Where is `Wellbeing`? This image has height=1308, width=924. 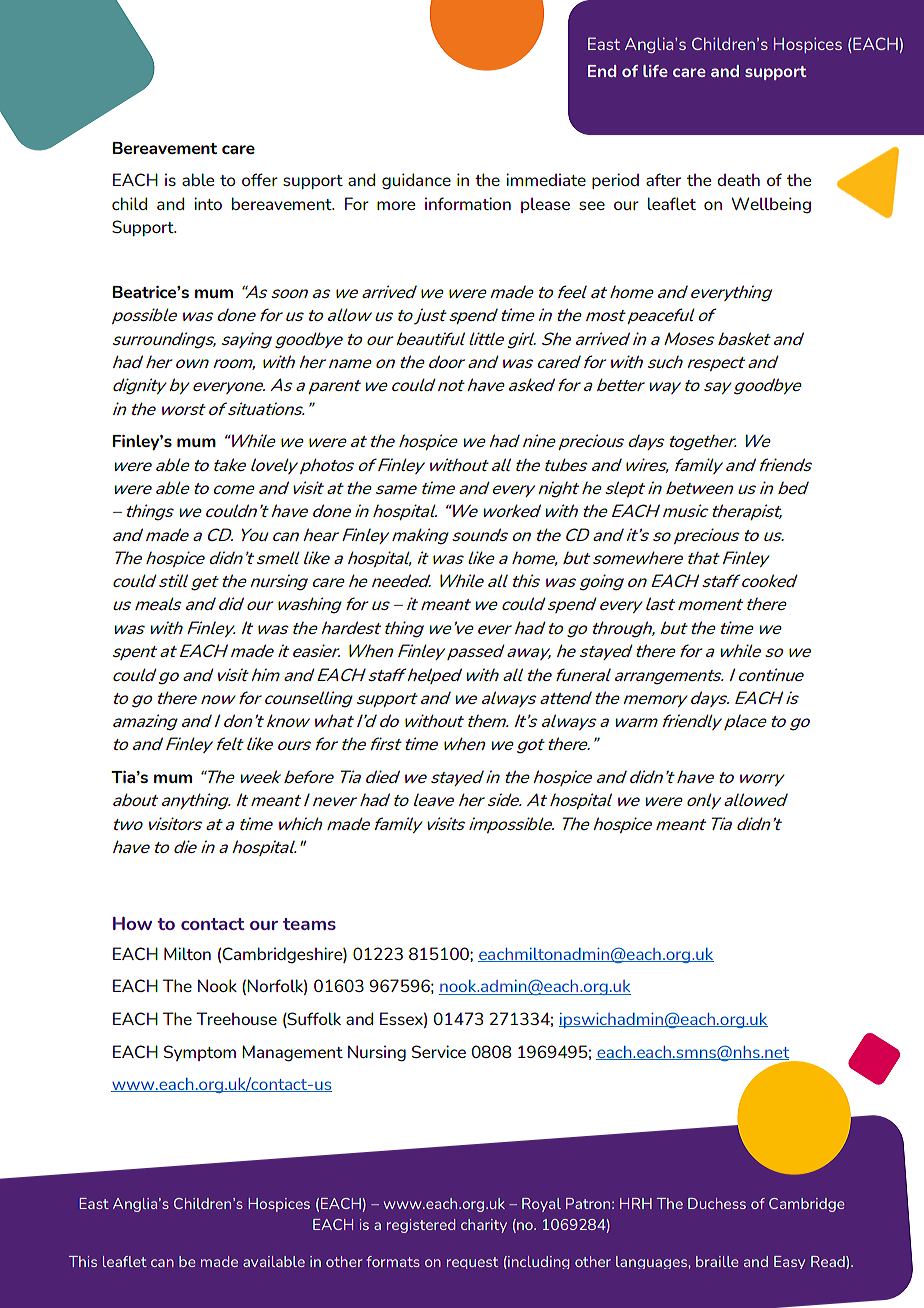
Wellbeing is located at coordinates (771, 205).
